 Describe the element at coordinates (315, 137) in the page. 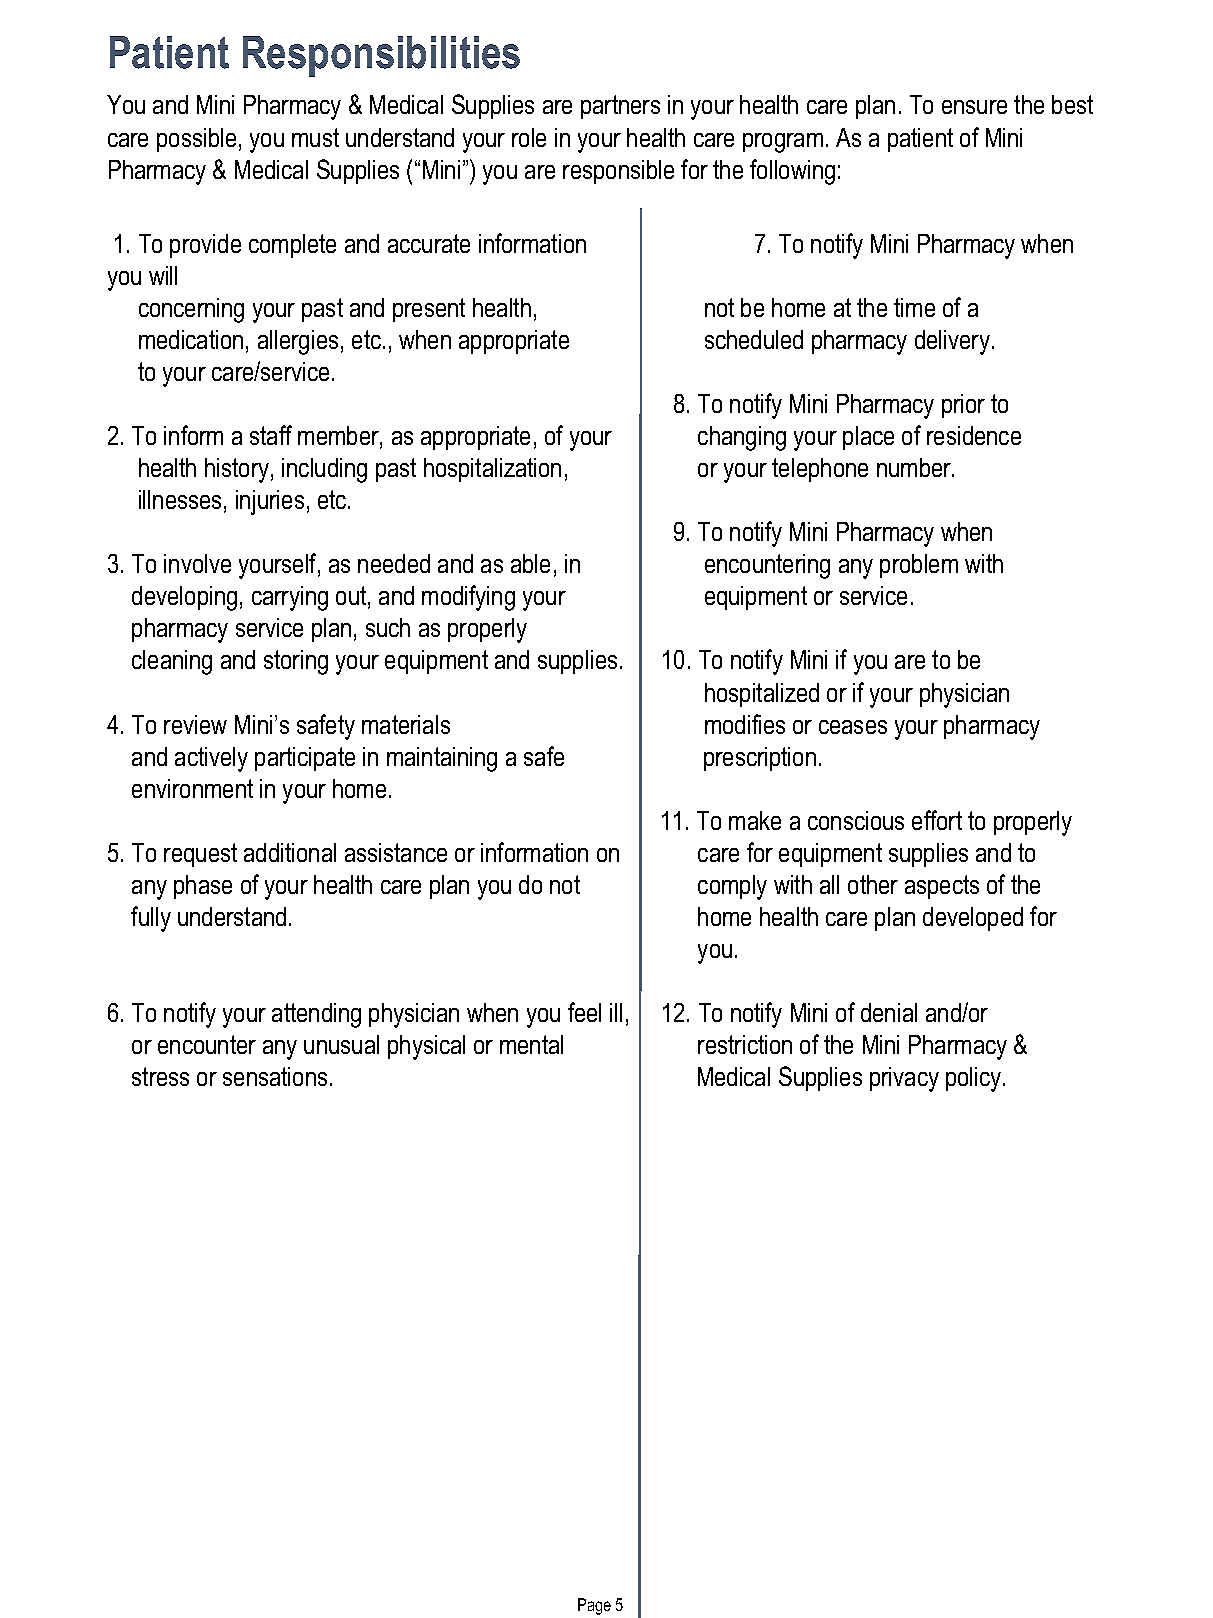

I see `must` at that location.
